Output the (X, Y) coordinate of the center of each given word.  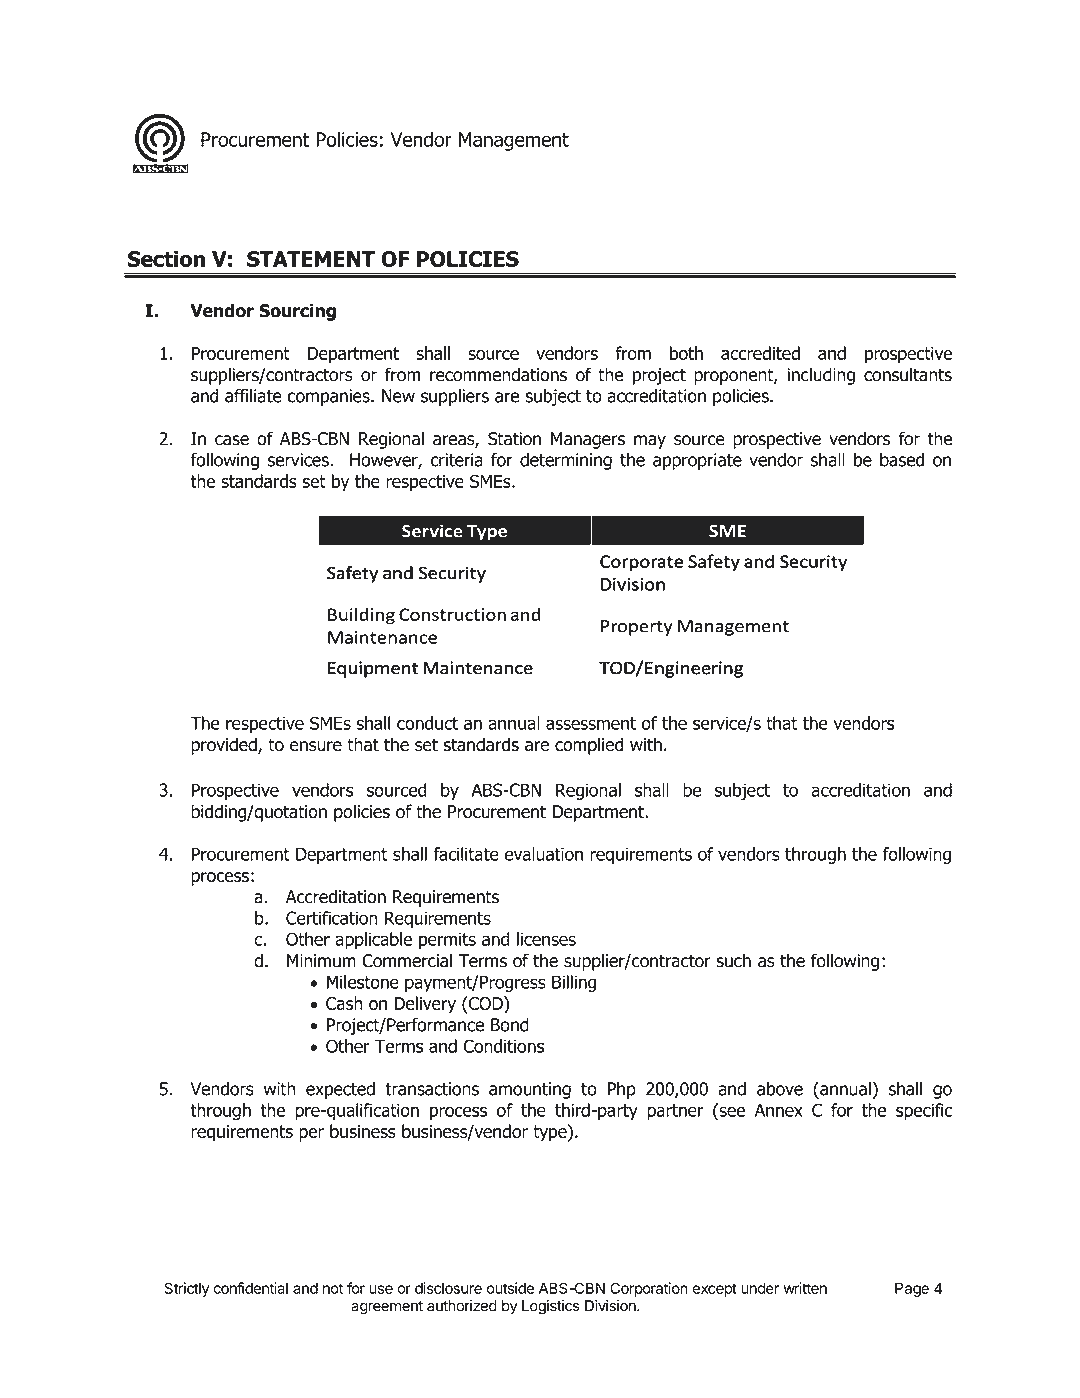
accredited (760, 353)
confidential (250, 1288)
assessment (591, 723)
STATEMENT (311, 259)
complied (589, 746)
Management (514, 141)
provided (225, 746)
